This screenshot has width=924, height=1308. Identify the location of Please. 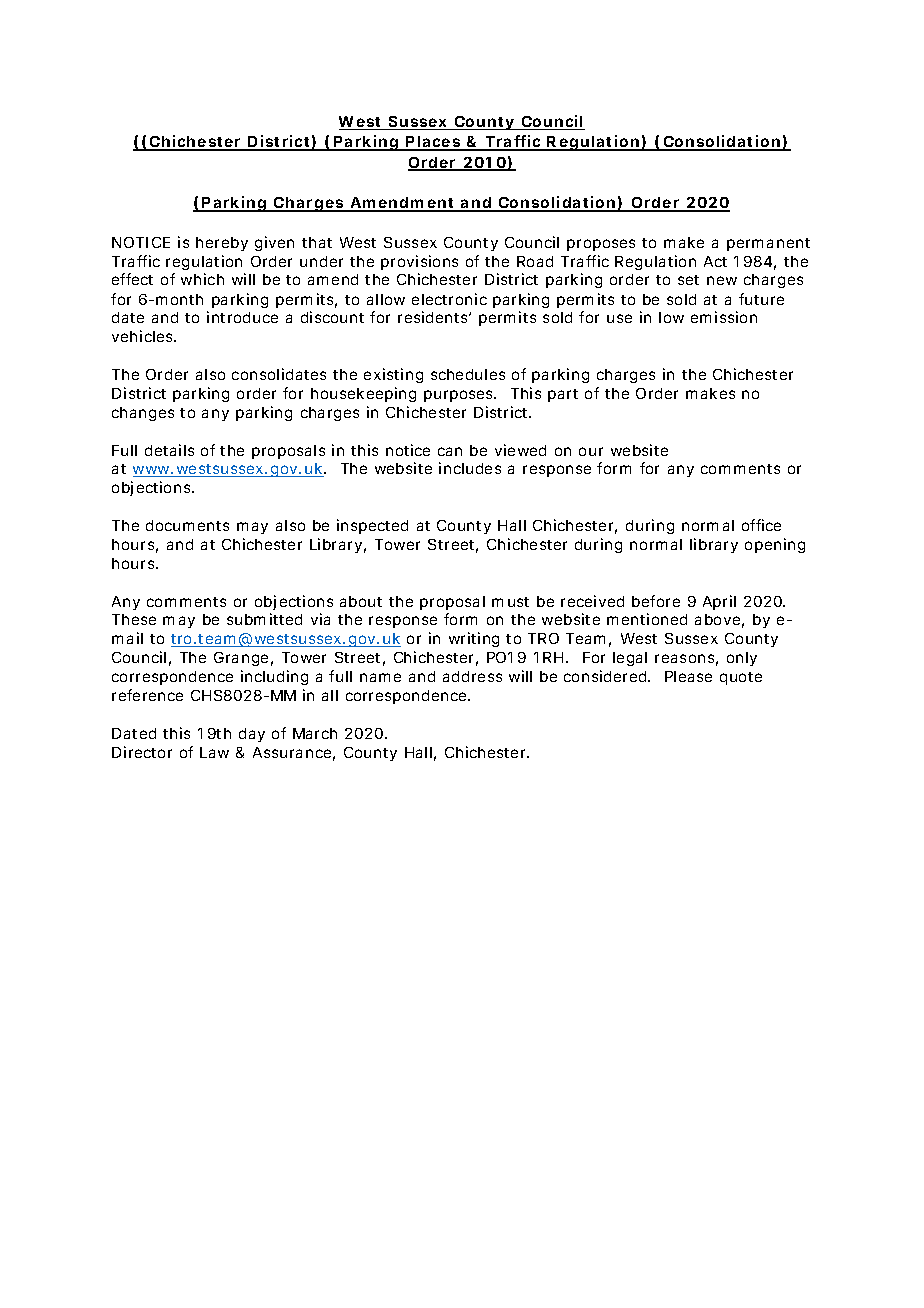
(688, 676).
